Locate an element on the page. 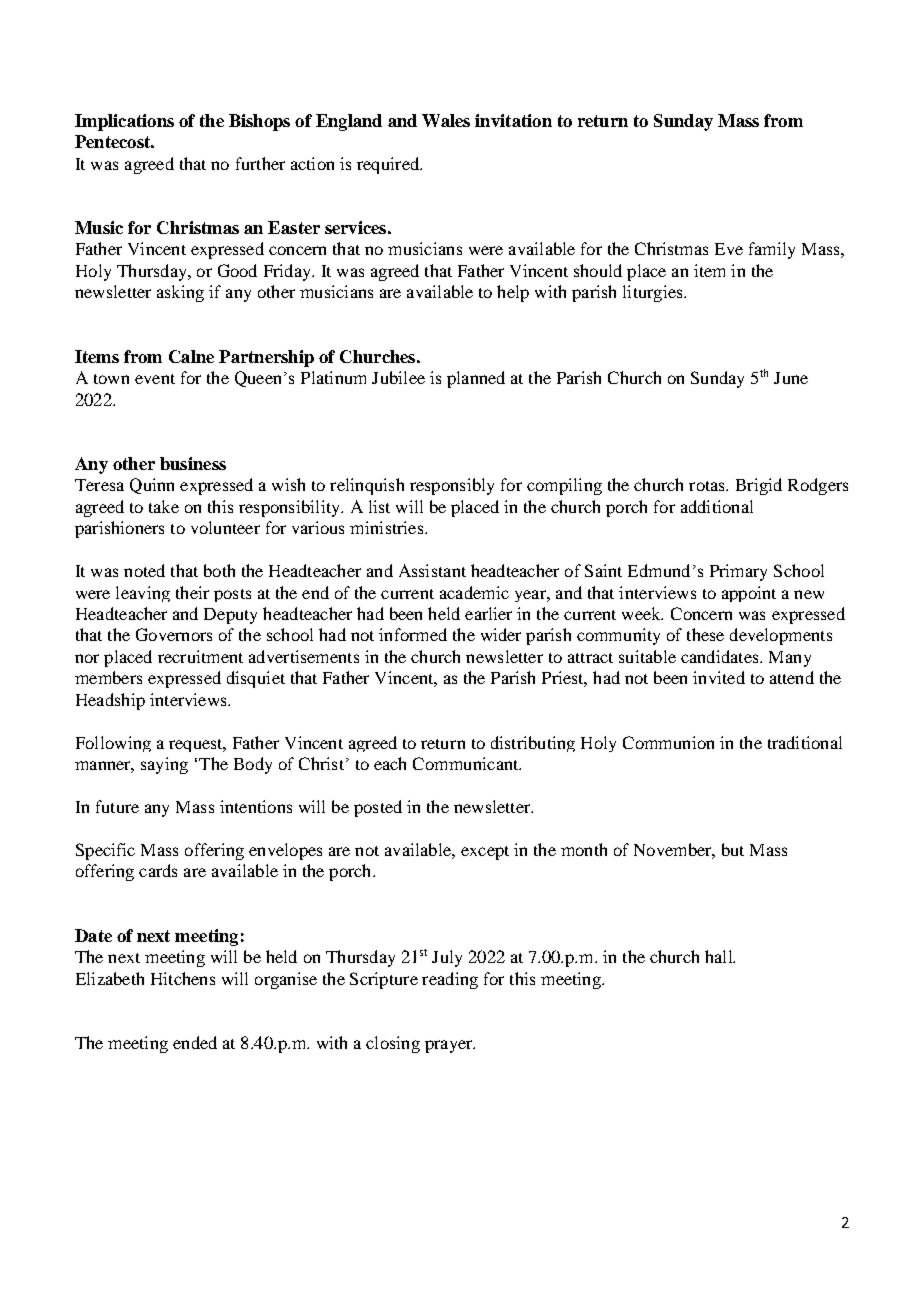 The image size is (924, 1308). Communion is located at coordinates (668, 742).
